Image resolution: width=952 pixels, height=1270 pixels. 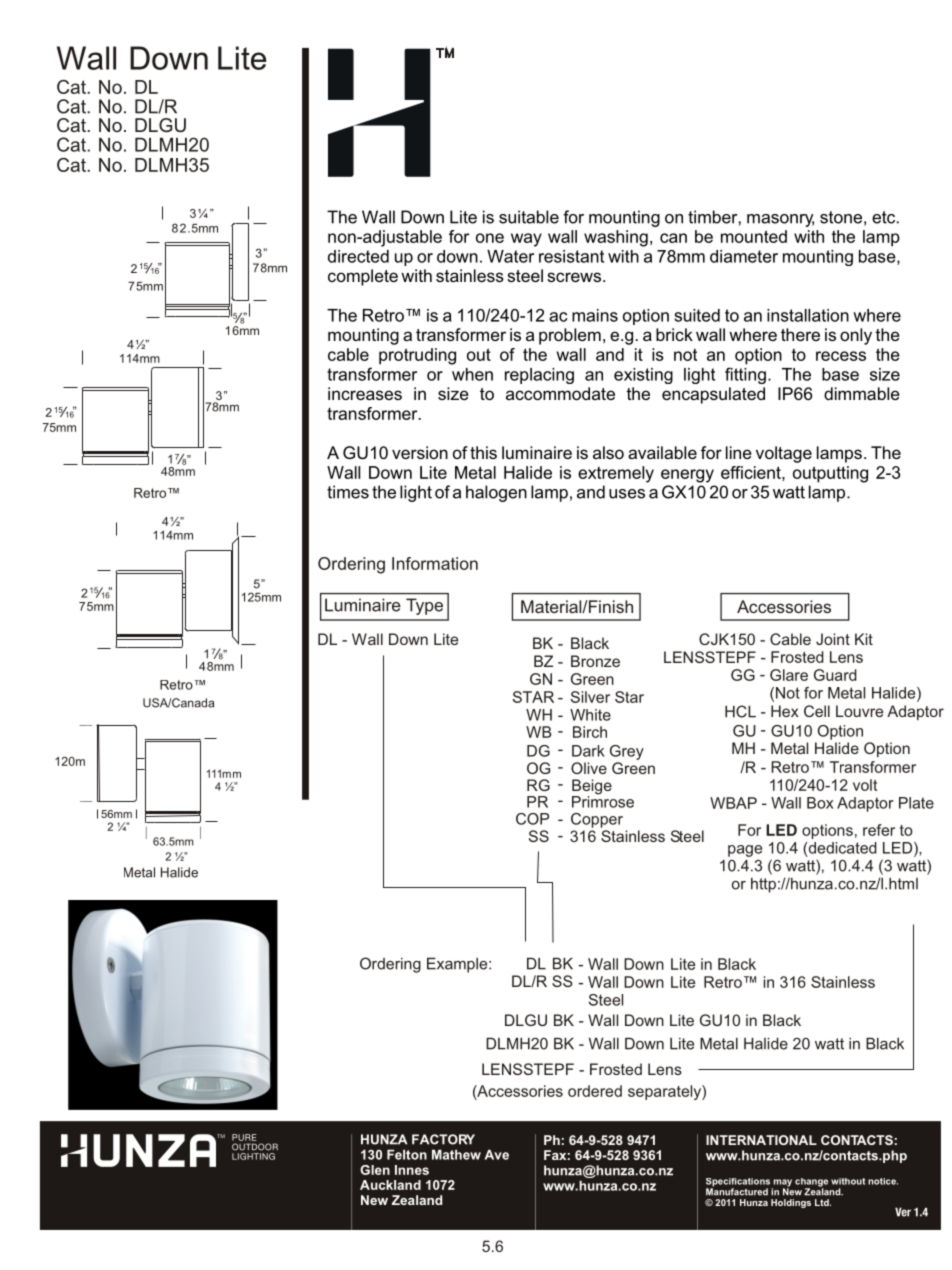 What do you see at coordinates (780, 220) in the document?
I see `masonry` at bounding box center [780, 220].
